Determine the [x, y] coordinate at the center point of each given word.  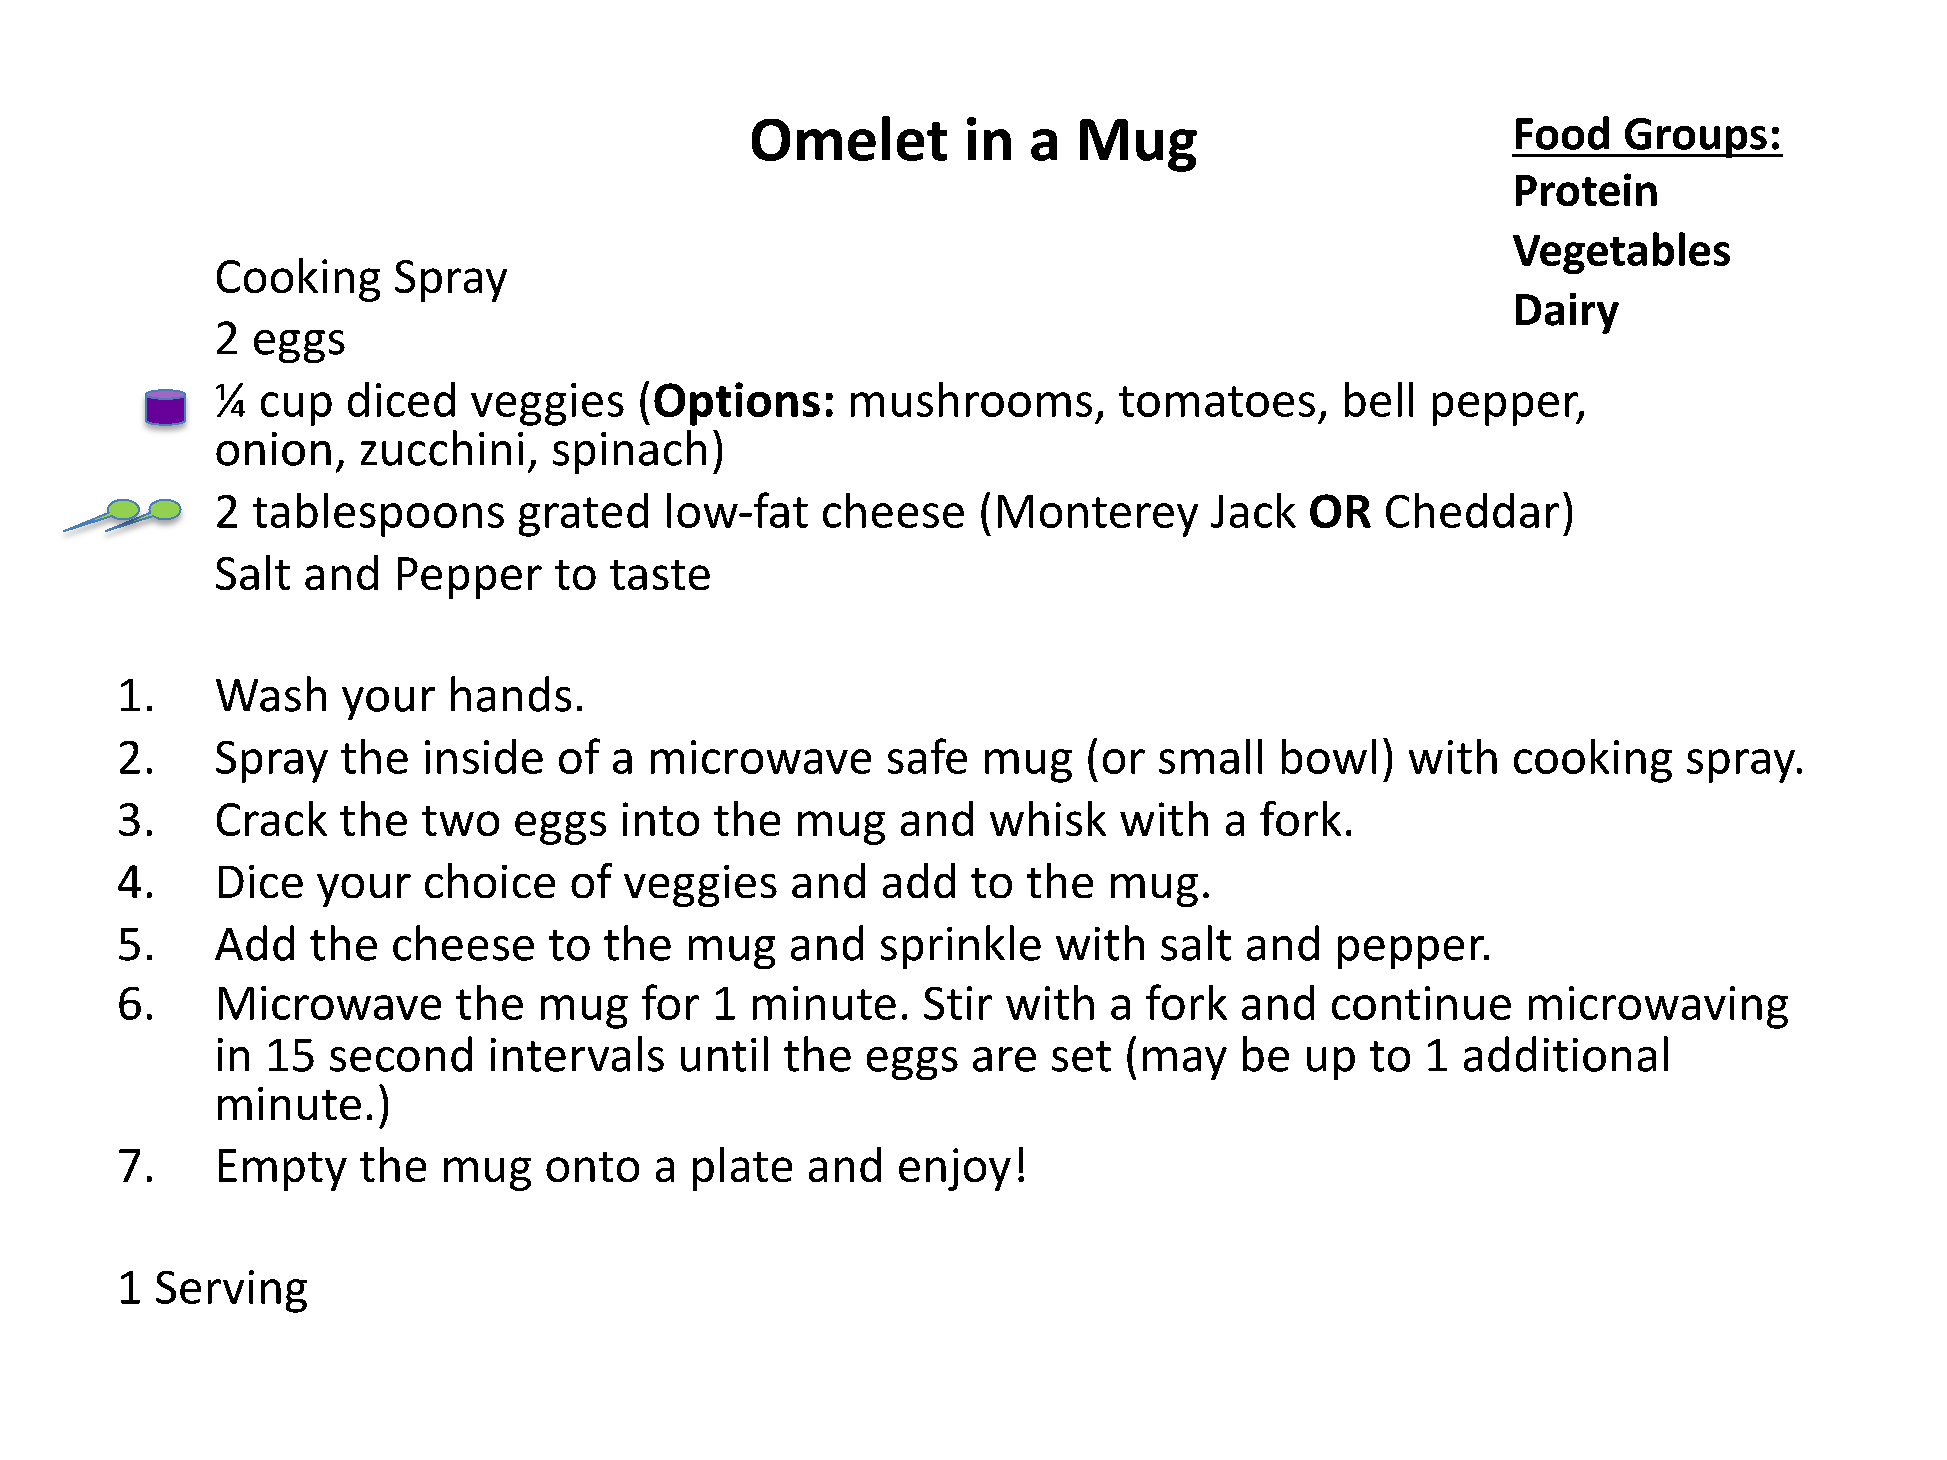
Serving [231, 1291]
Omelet [849, 138]
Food [1562, 133]
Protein [1586, 189]
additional [1566, 1054]
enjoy [955, 1169]
